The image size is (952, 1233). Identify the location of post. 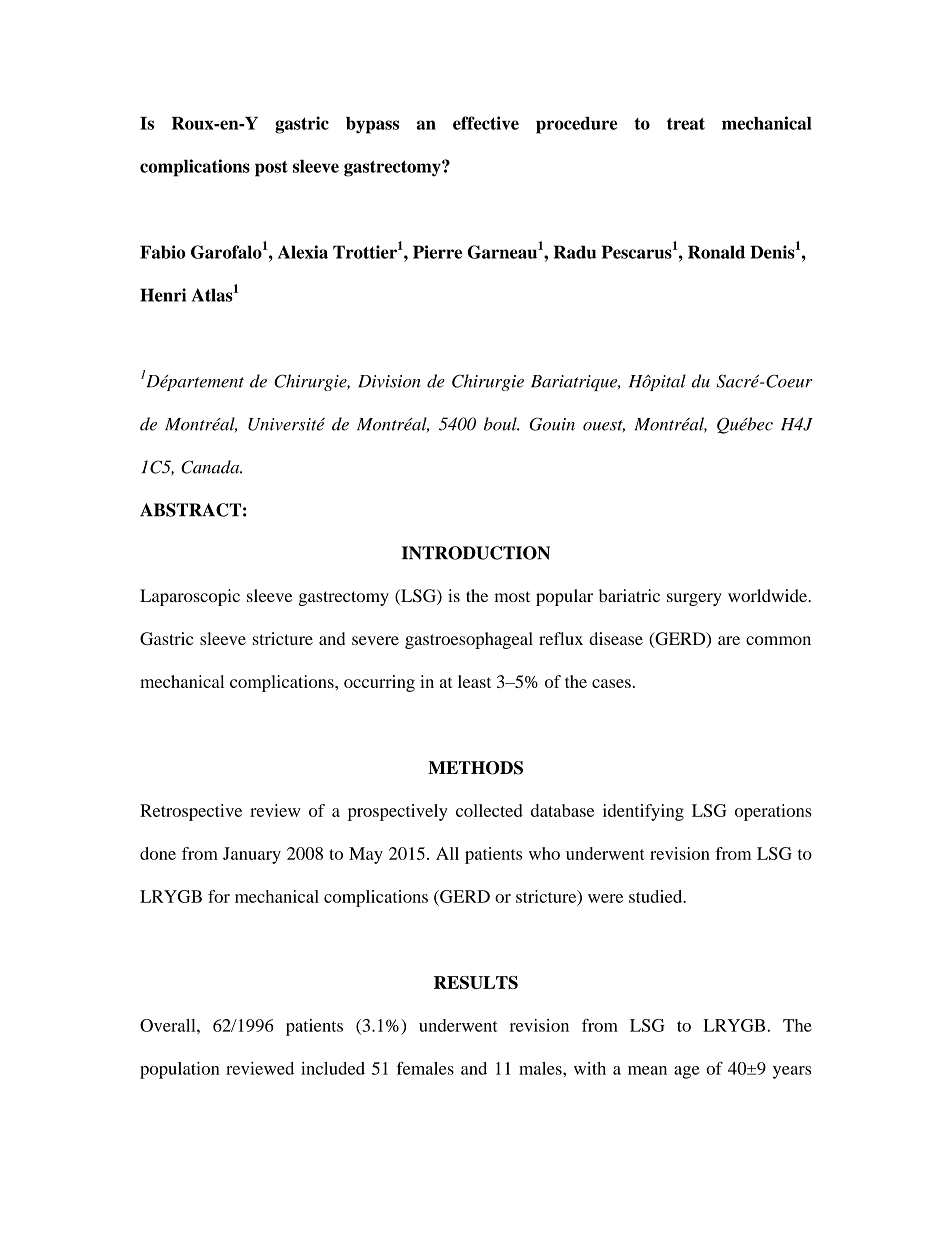
(271, 169).
